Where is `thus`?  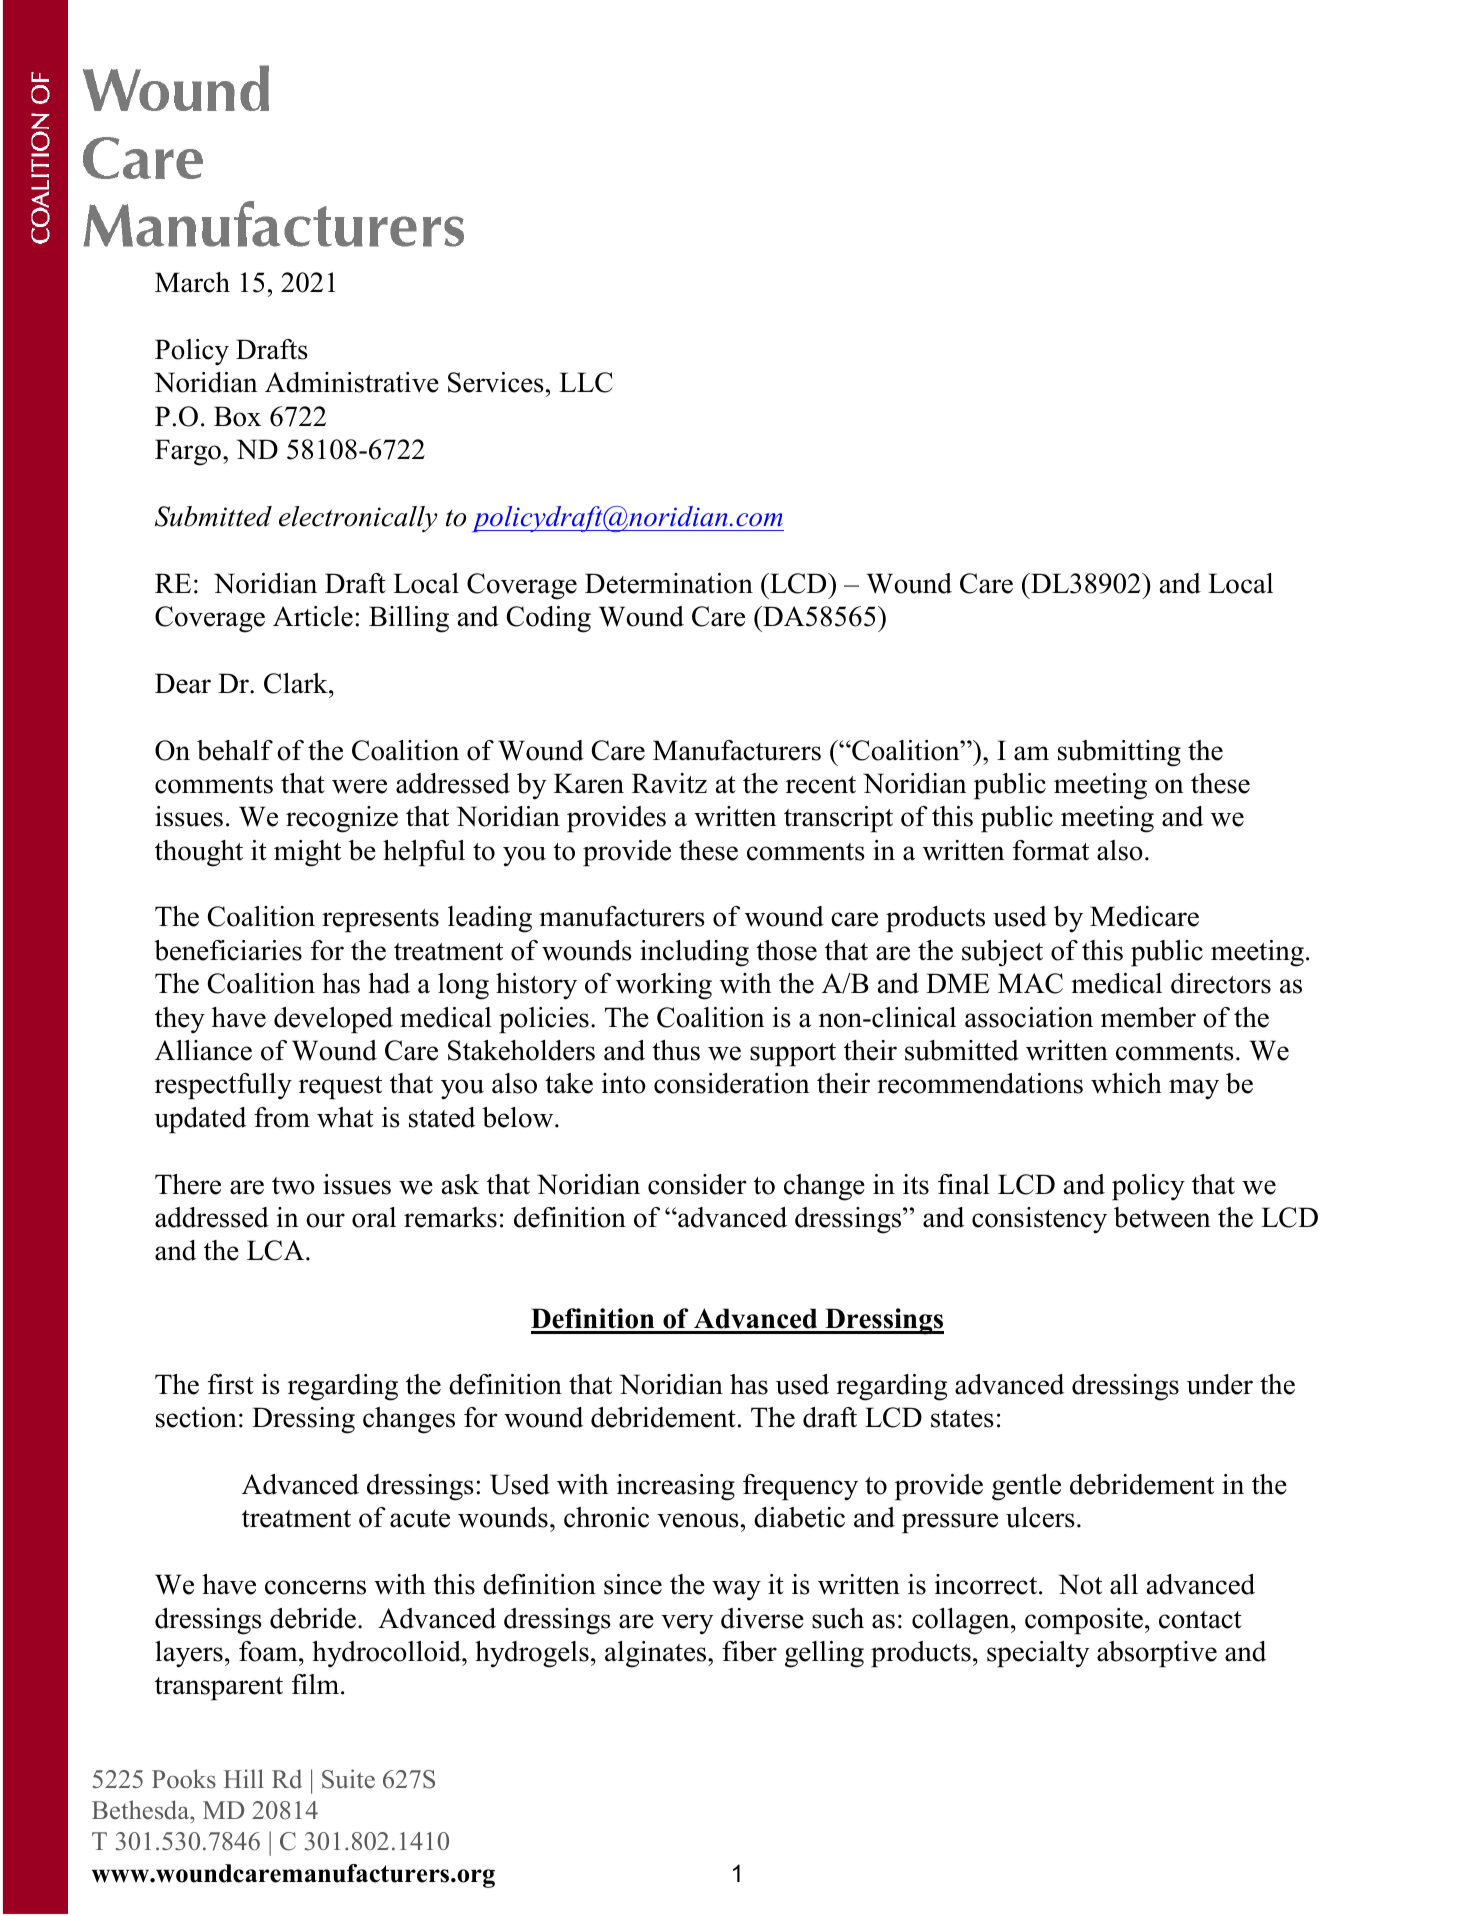 thus is located at coordinates (676, 1050).
